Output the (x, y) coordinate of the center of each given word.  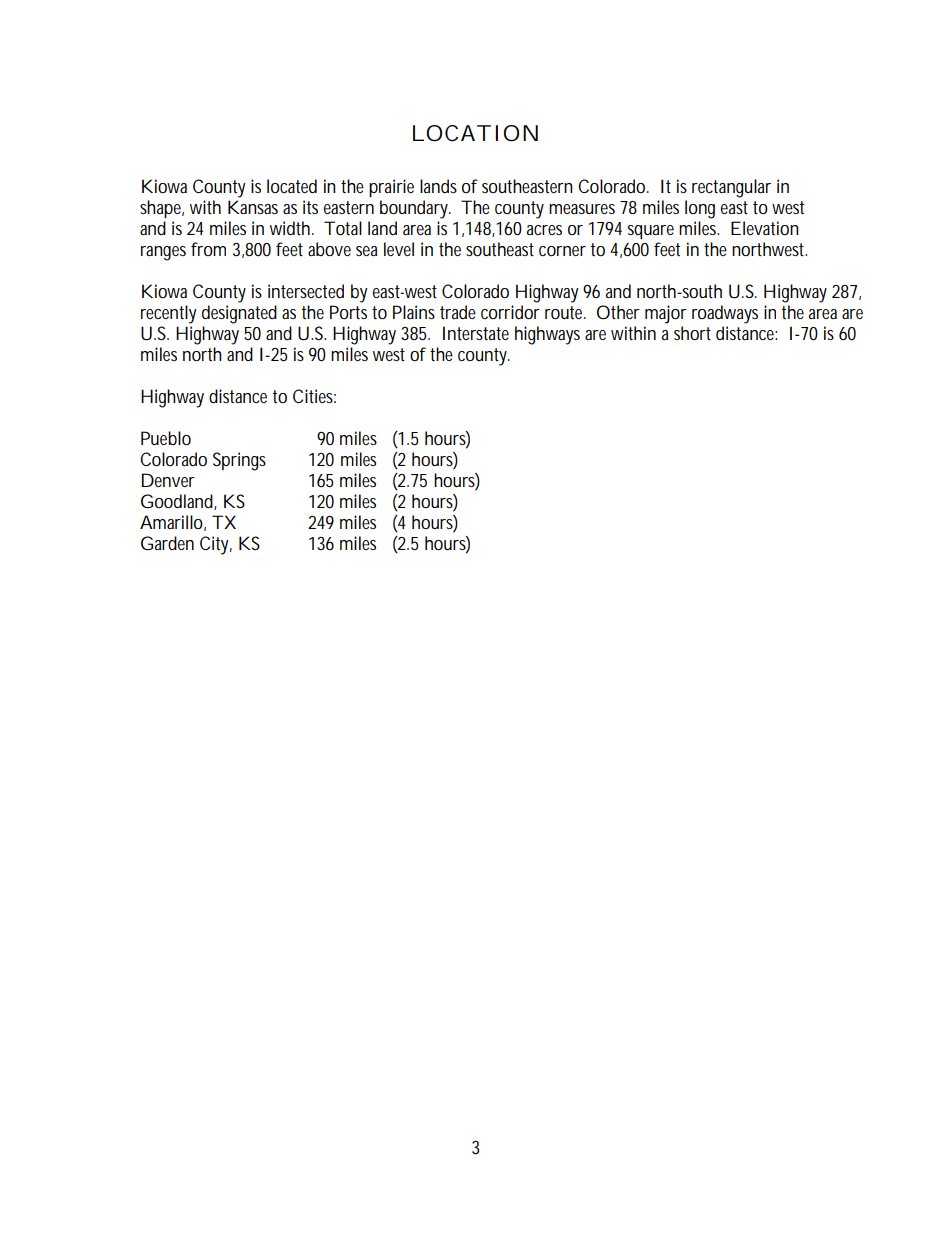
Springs (239, 461)
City (214, 545)
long (700, 209)
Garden (167, 543)
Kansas (253, 207)
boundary (414, 209)
